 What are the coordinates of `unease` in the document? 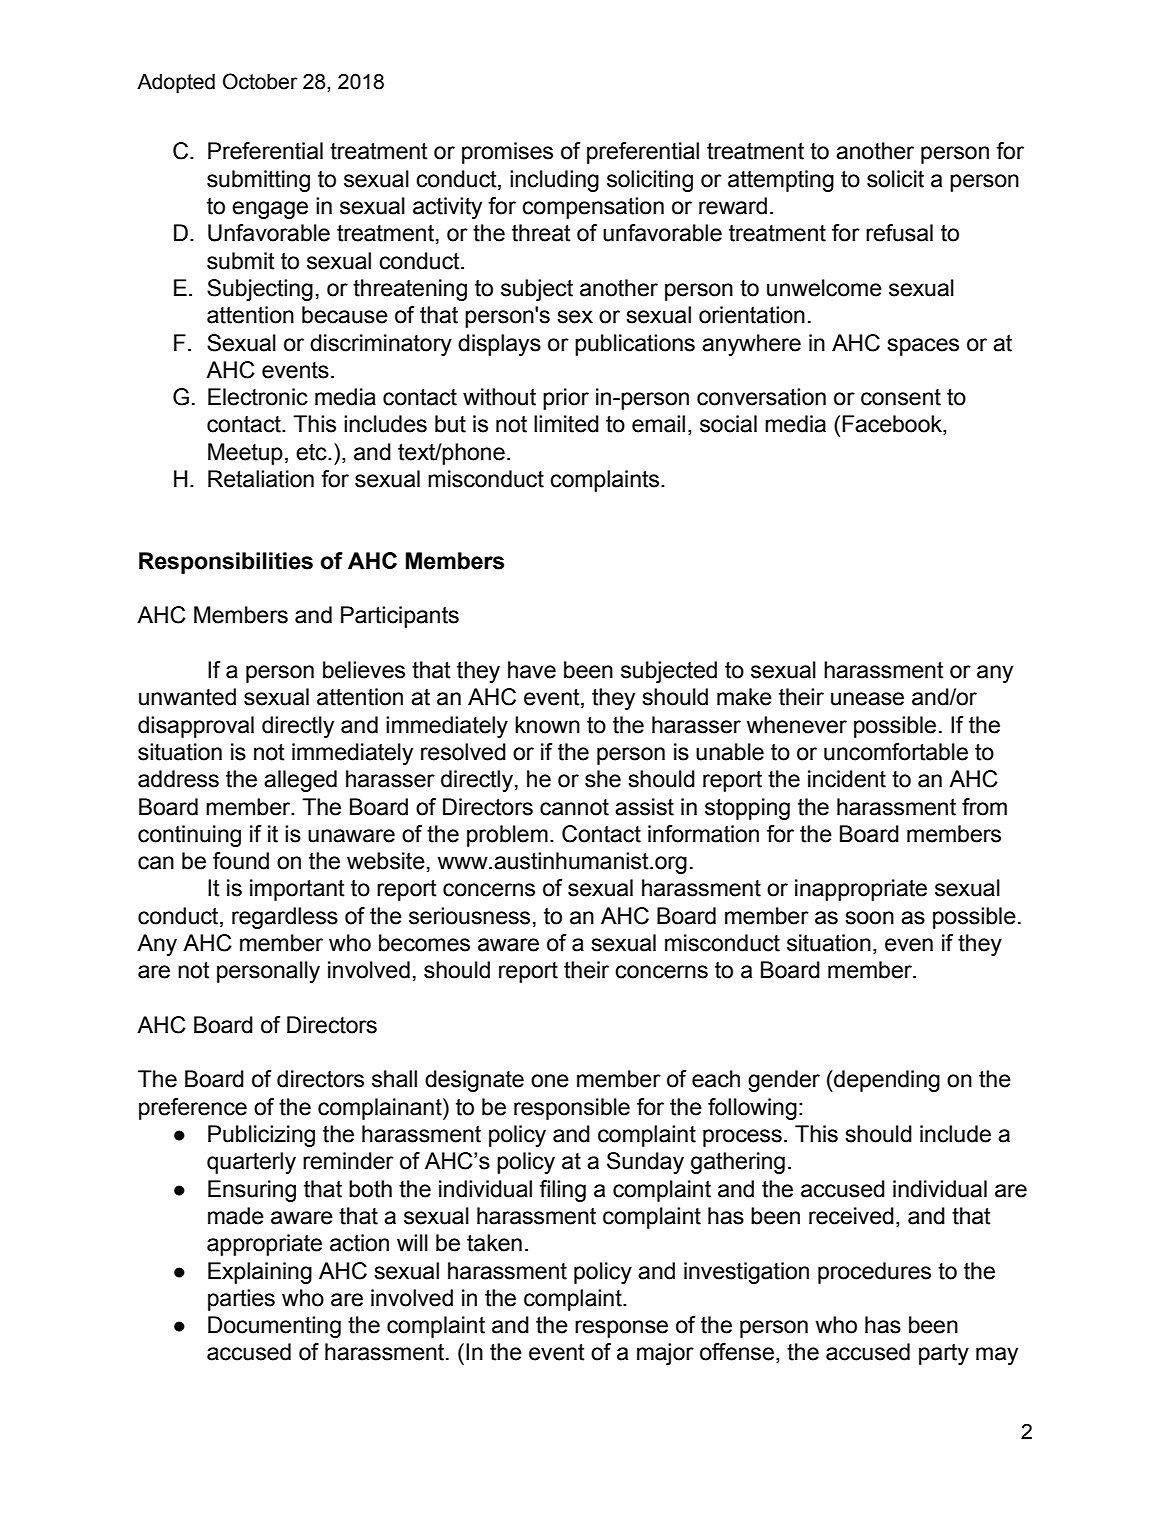 It's located at (867, 699).
